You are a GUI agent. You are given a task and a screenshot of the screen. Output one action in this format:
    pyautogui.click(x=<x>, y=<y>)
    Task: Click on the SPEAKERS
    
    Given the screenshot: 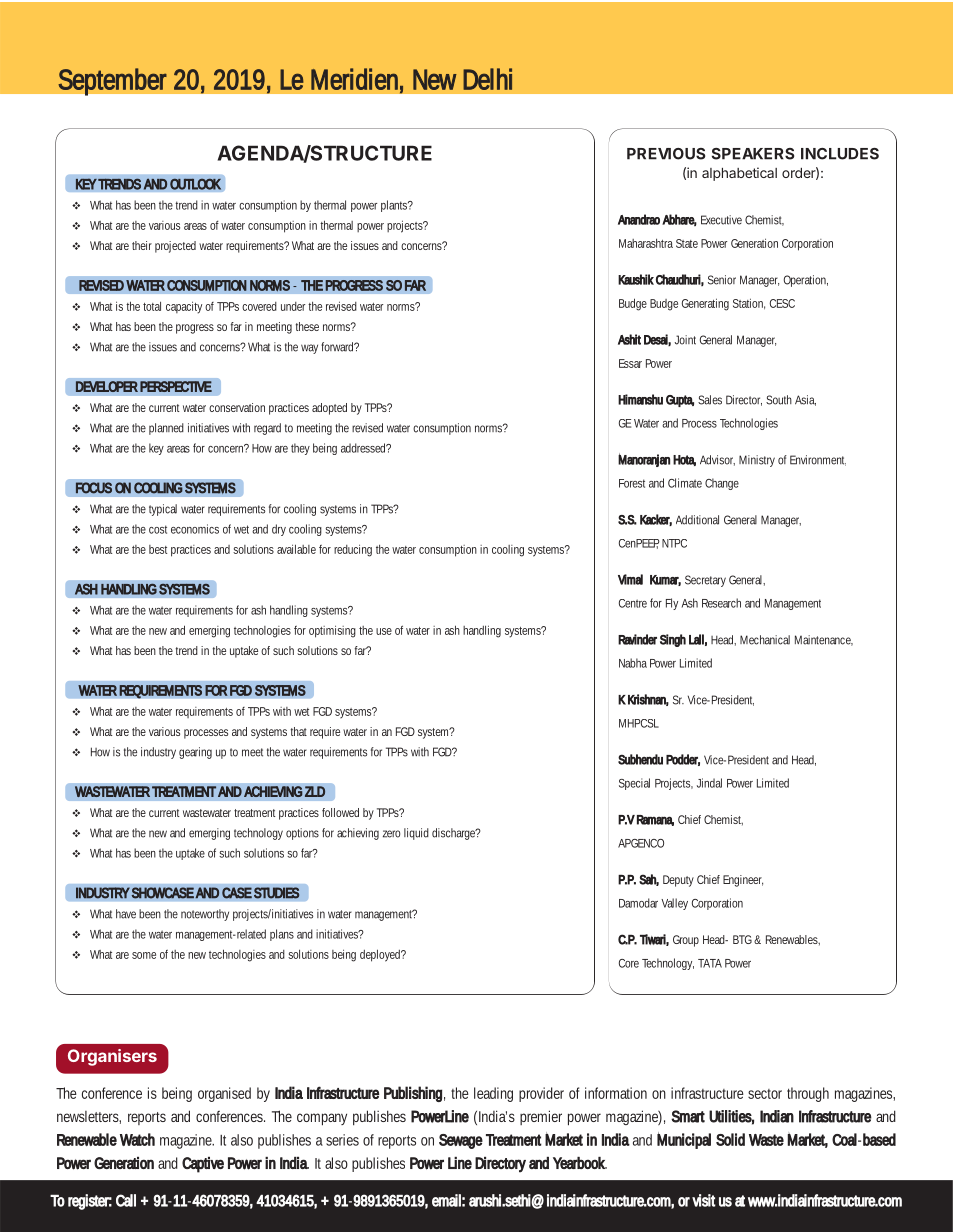 What is the action you would take?
    pyautogui.click(x=753, y=154)
